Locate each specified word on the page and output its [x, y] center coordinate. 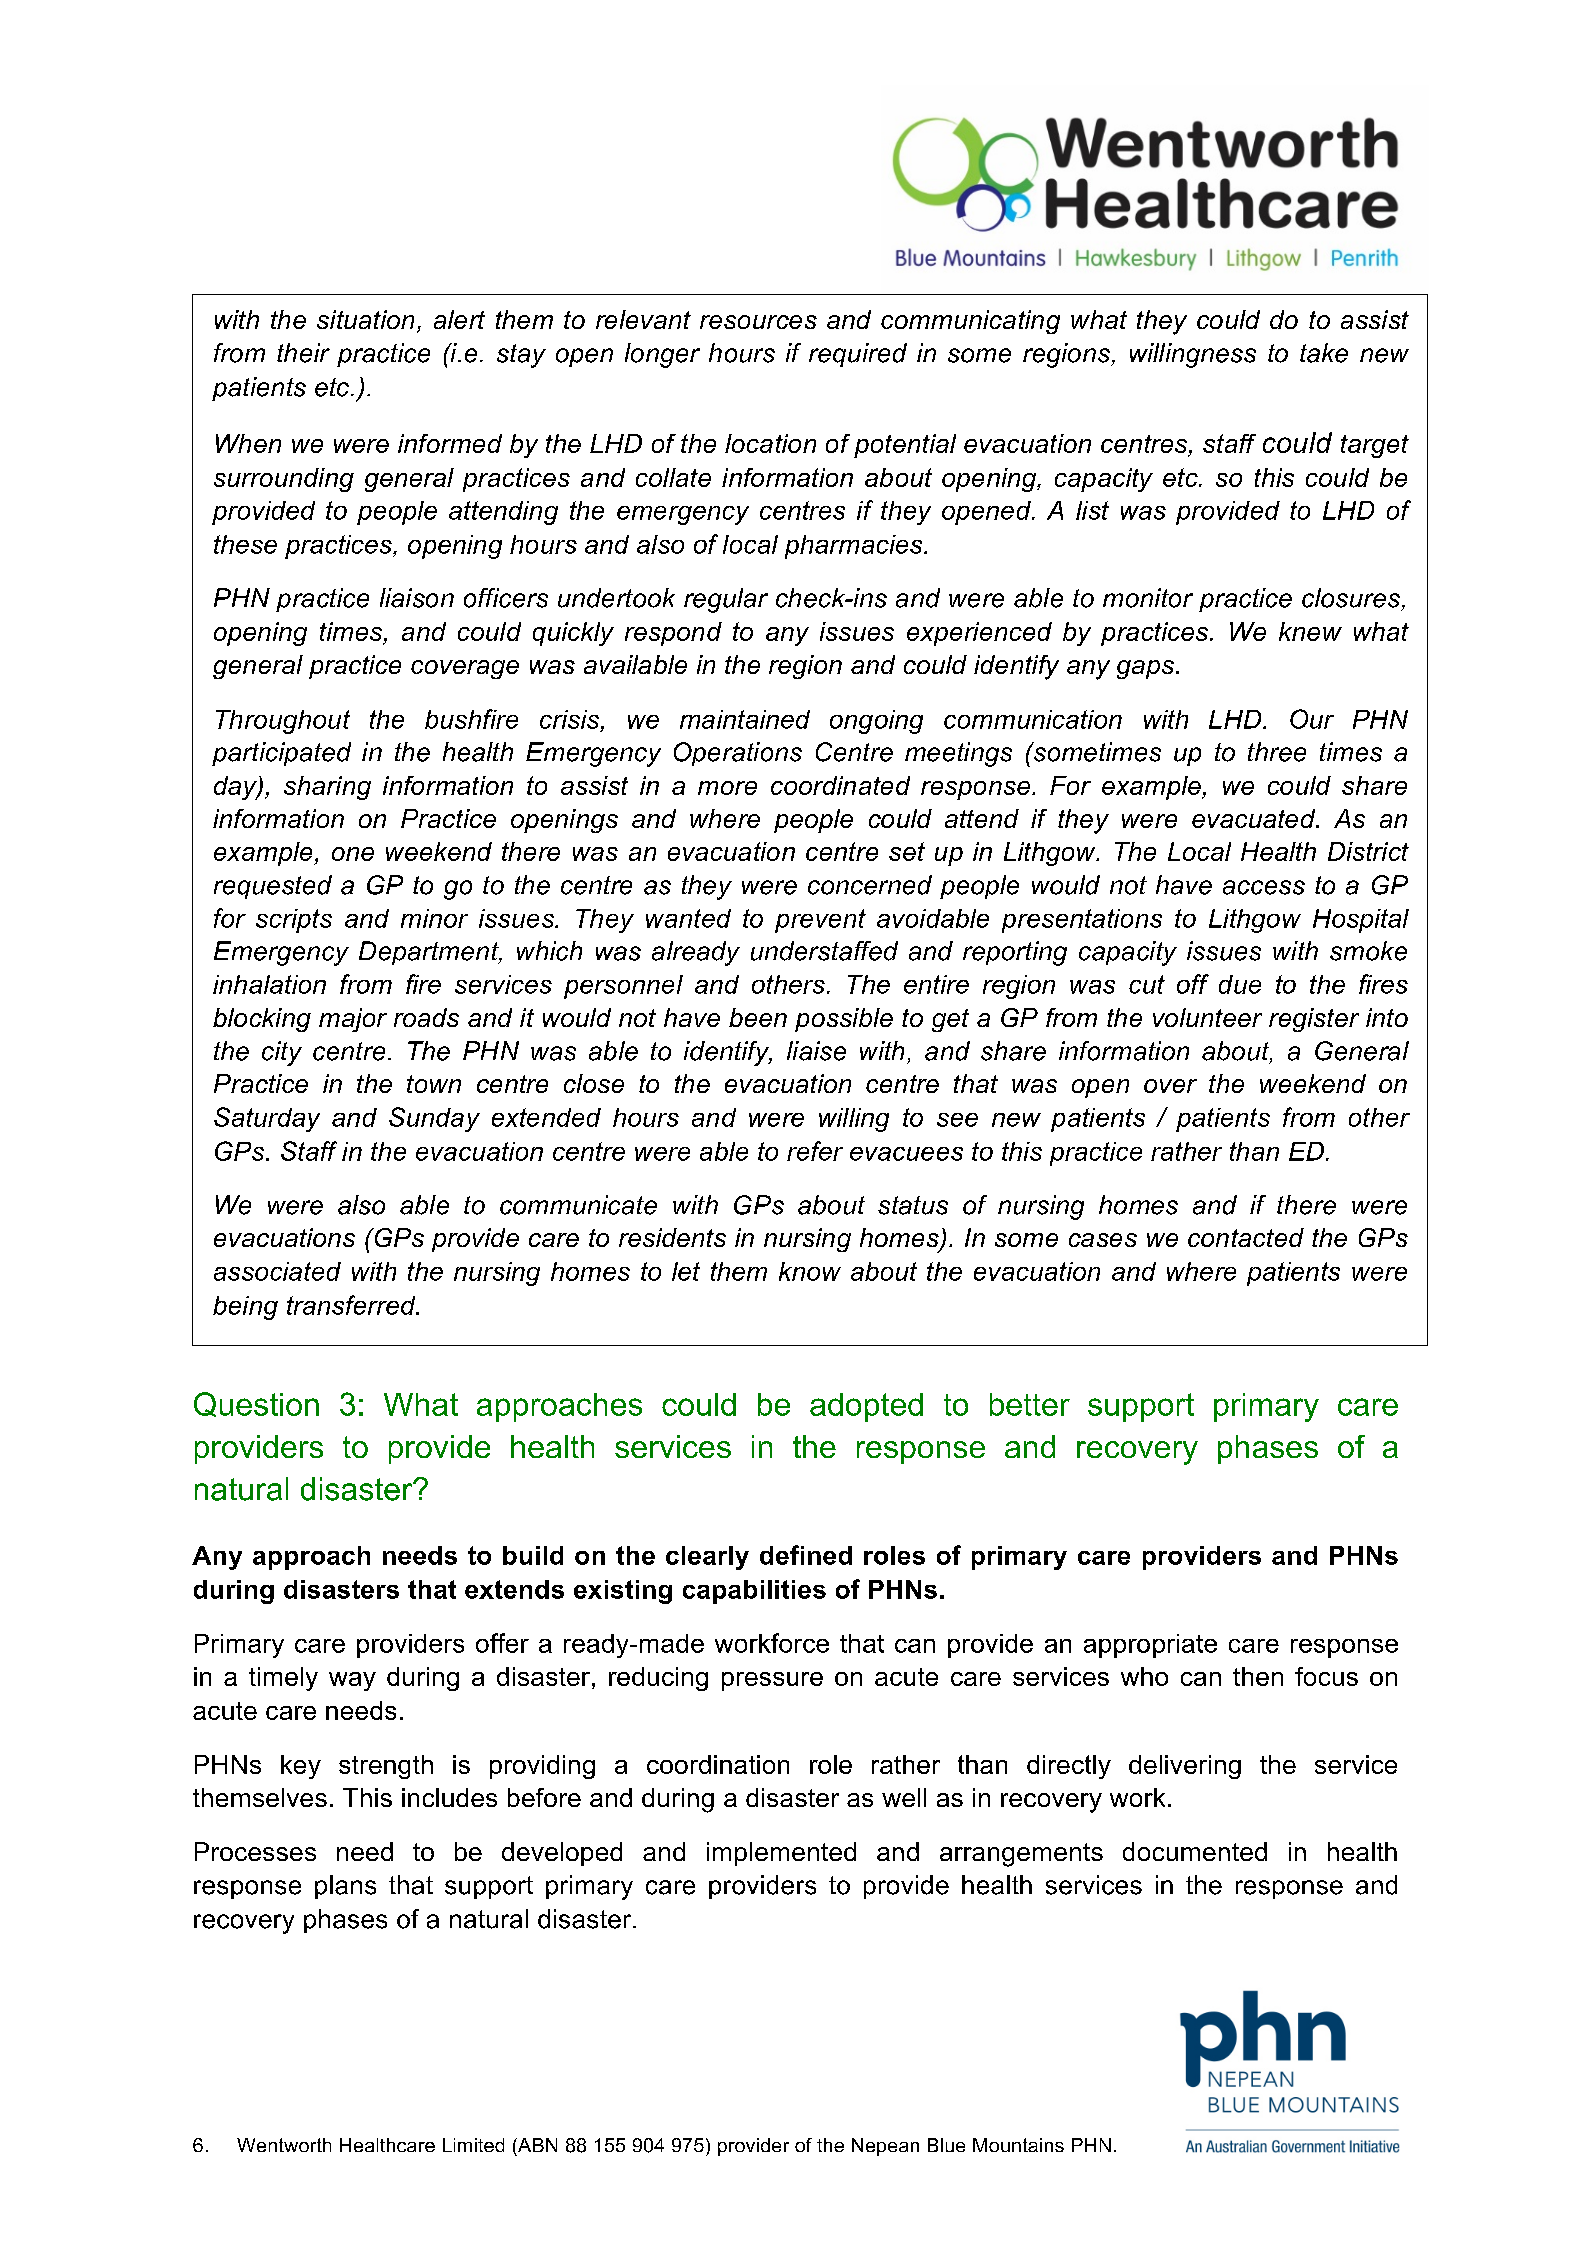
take [1324, 353]
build [533, 1555]
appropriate [1150, 1646]
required [858, 355]
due [1240, 984]
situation [365, 319]
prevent [820, 921]
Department [430, 953]
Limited [473, 2145]
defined [806, 1555]
